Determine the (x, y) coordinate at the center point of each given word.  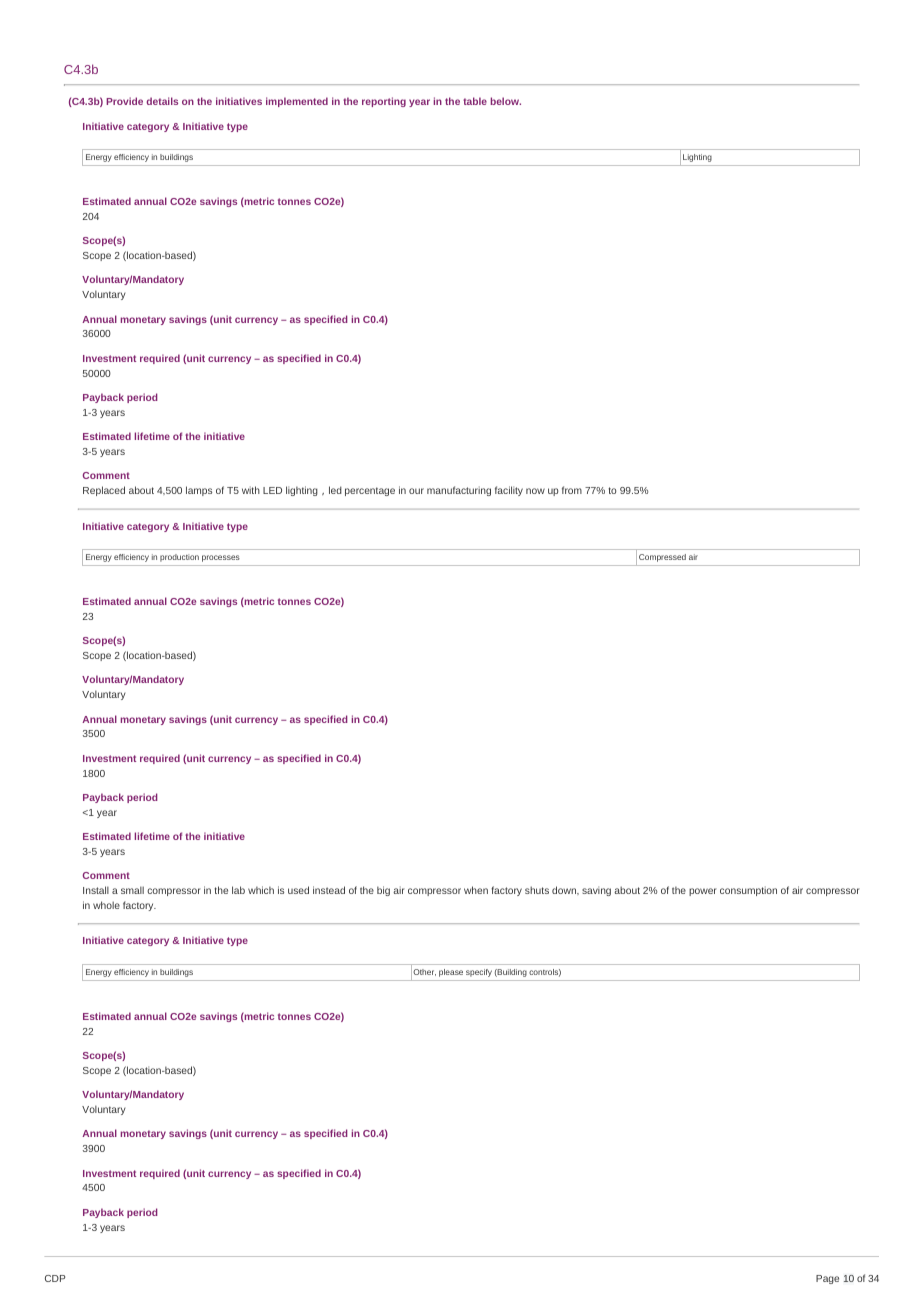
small (132, 890)
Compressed (662, 558)
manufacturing (459, 491)
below (505, 101)
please (451, 973)
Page (827, 1279)
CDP (55, 1278)
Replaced (104, 491)
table (475, 101)
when (476, 890)
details (162, 101)
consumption (748, 891)
